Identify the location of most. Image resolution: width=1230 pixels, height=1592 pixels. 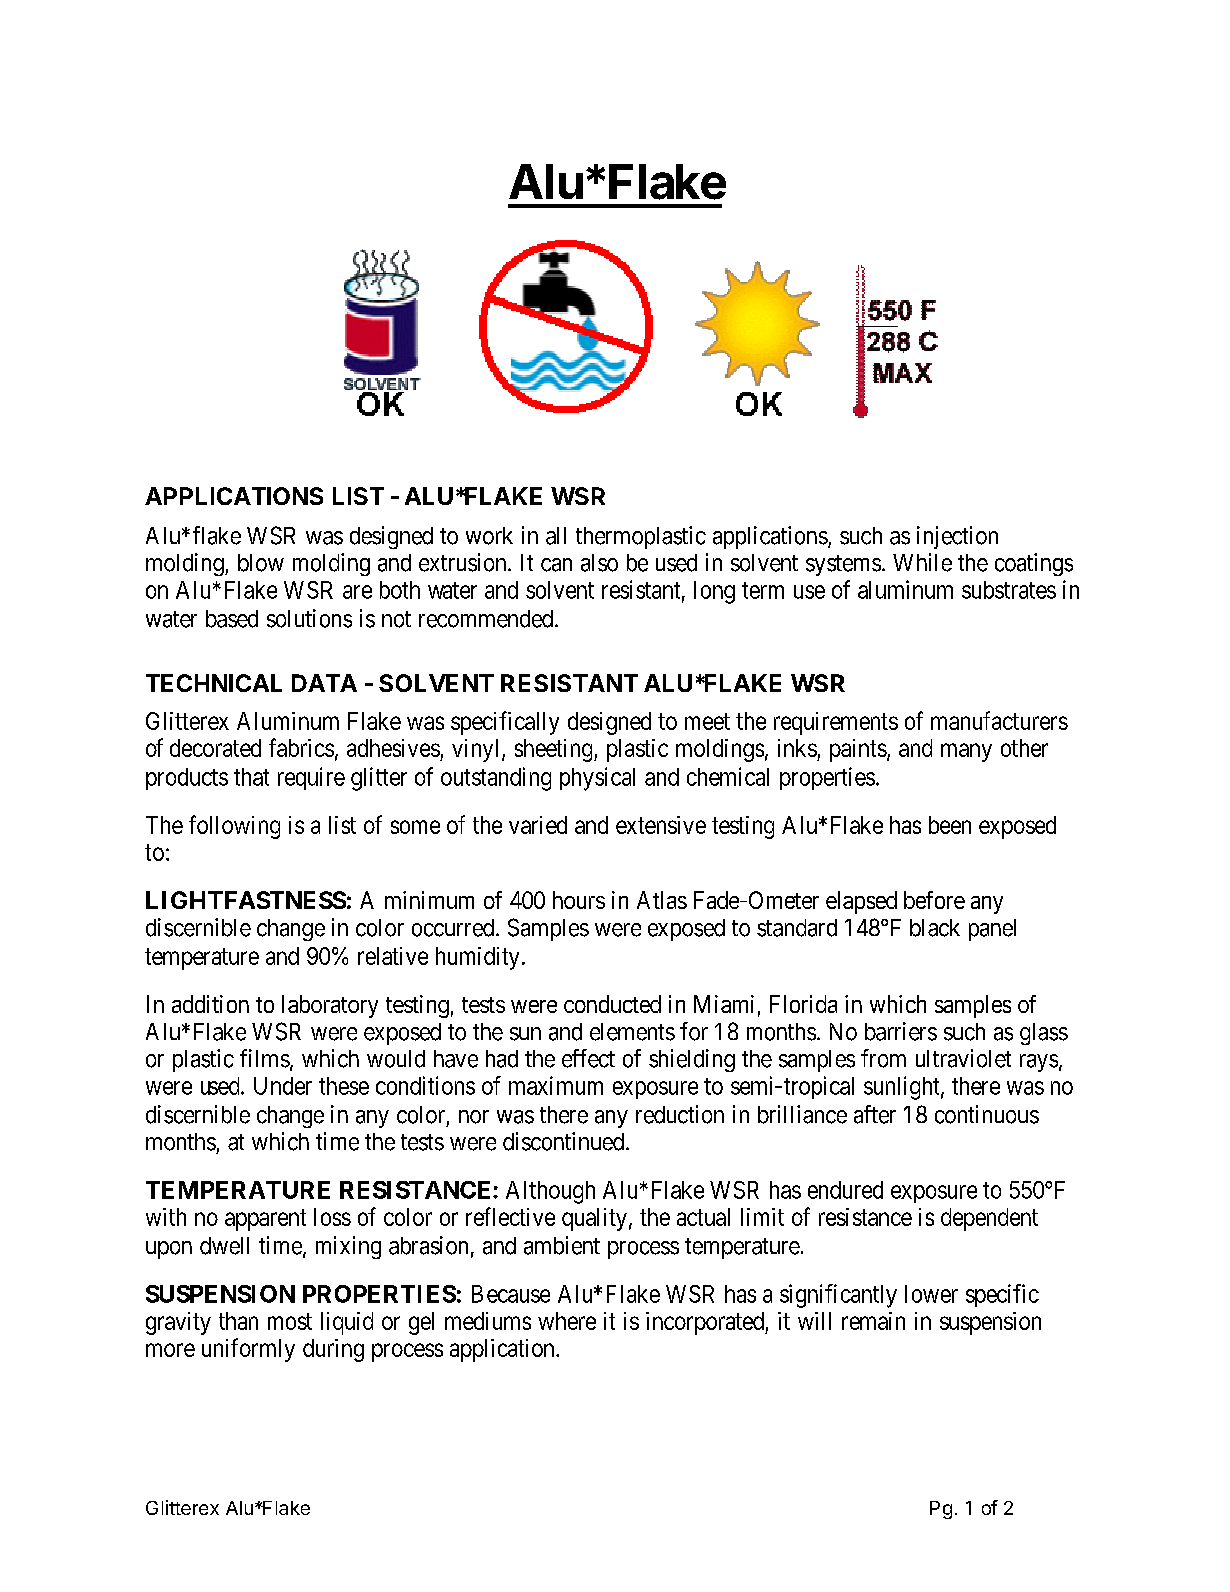
(290, 1321).
